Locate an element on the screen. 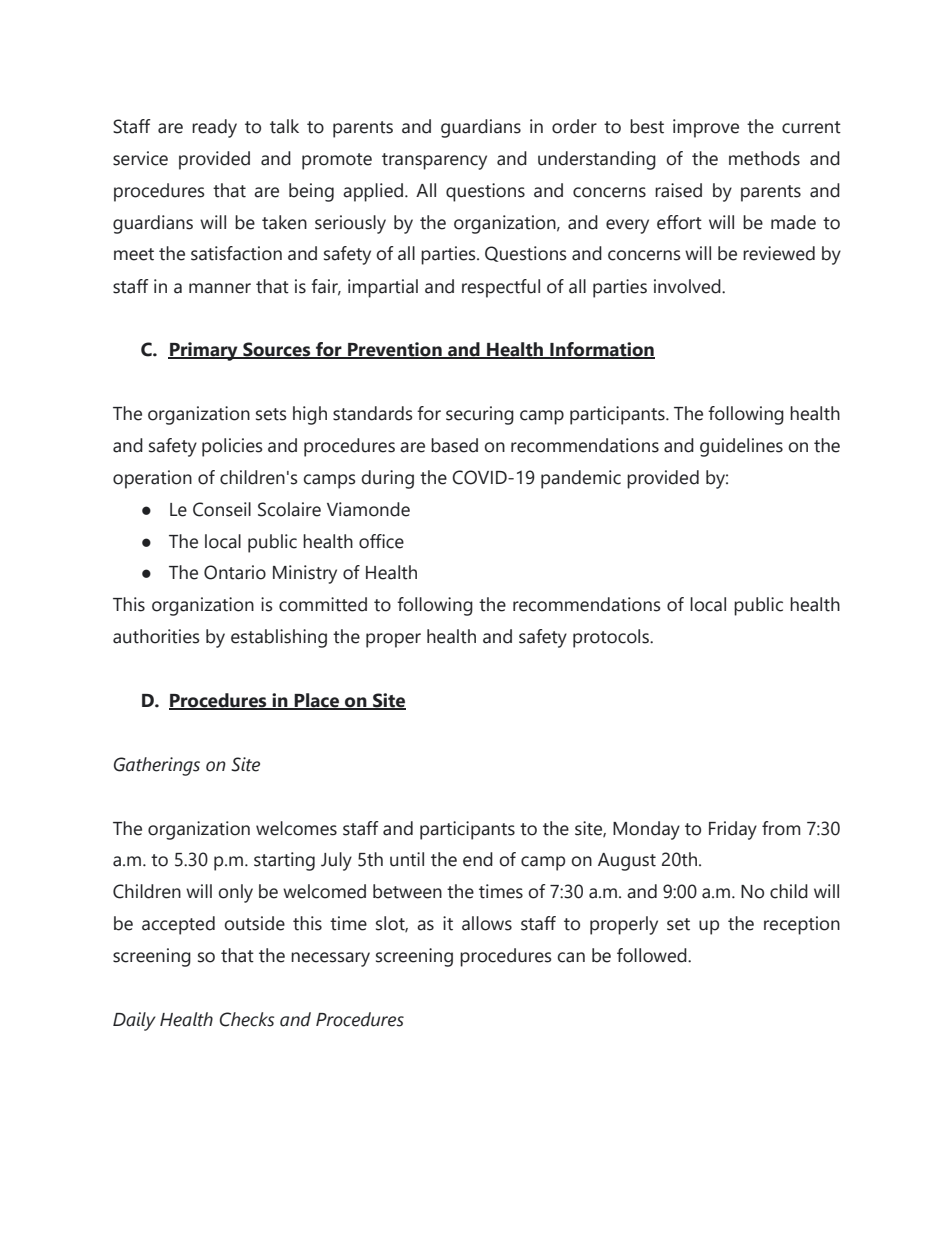 The height and width of the screenshot is (1233, 952). protocols is located at coordinates (612, 638).
